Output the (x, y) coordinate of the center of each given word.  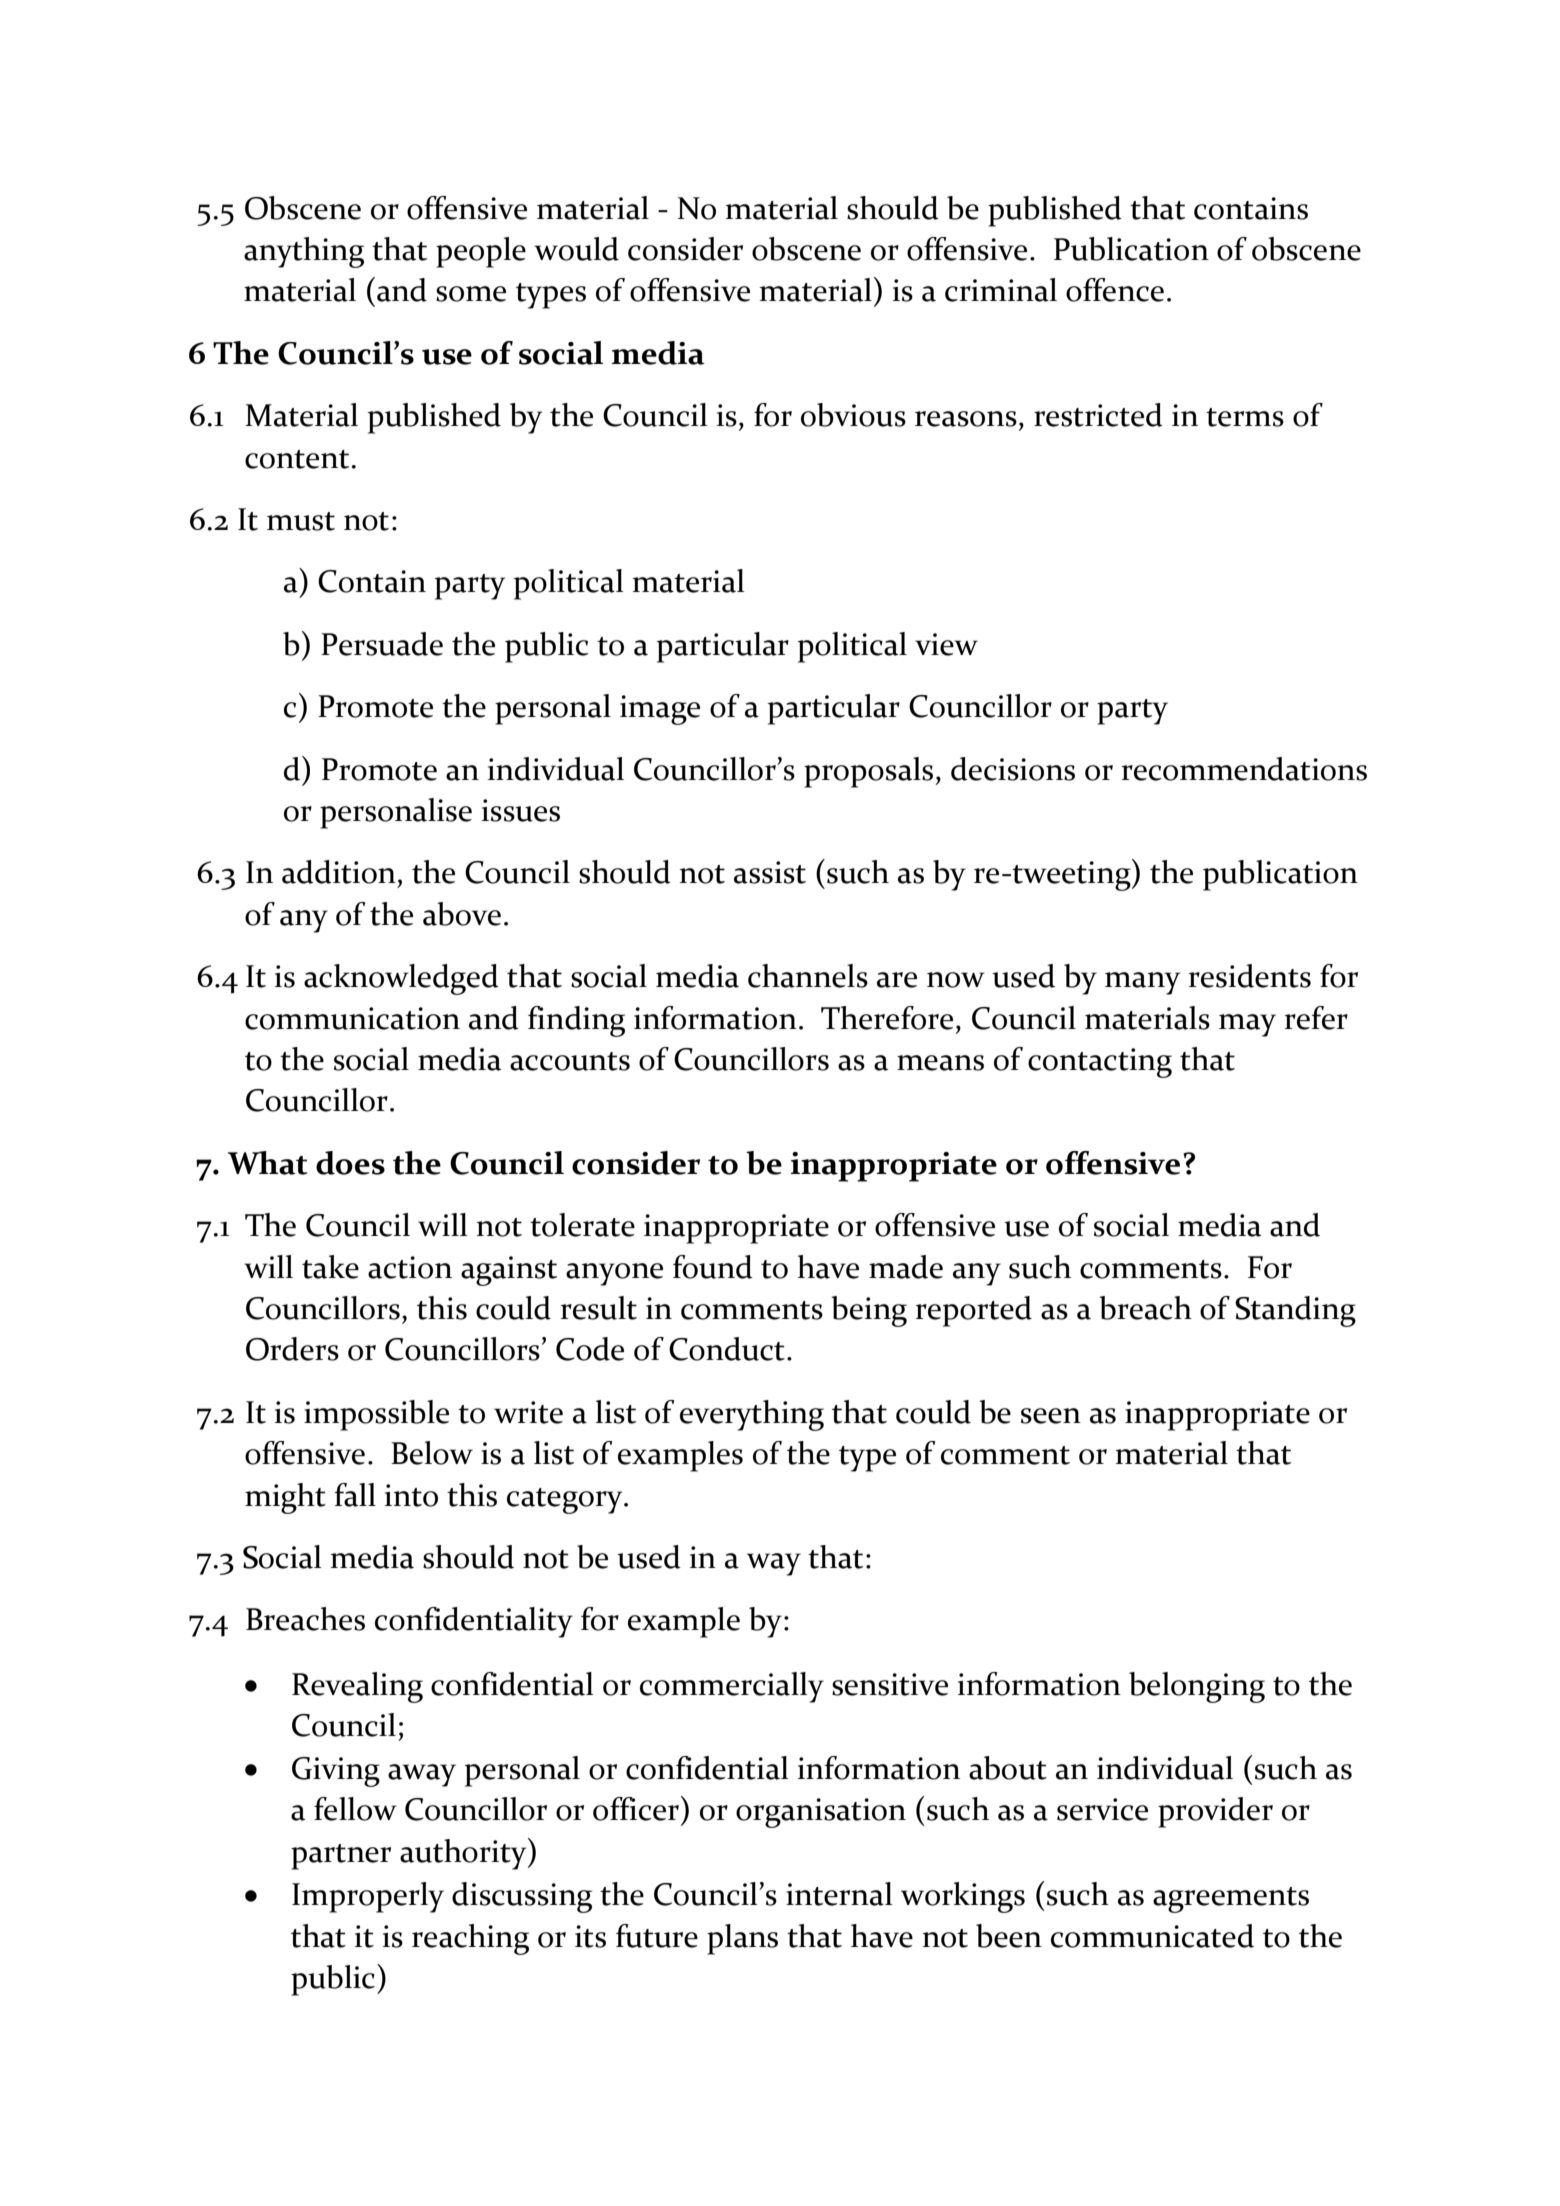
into (411, 1495)
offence (1115, 290)
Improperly (368, 1897)
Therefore (887, 1018)
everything (752, 1415)
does (350, 1163)
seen (1051, 1416)
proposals (868, 772)
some (471, 294)
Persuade (382, 644)
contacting (1100, 1063)
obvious (853, 415)
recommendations (1244, 769)
